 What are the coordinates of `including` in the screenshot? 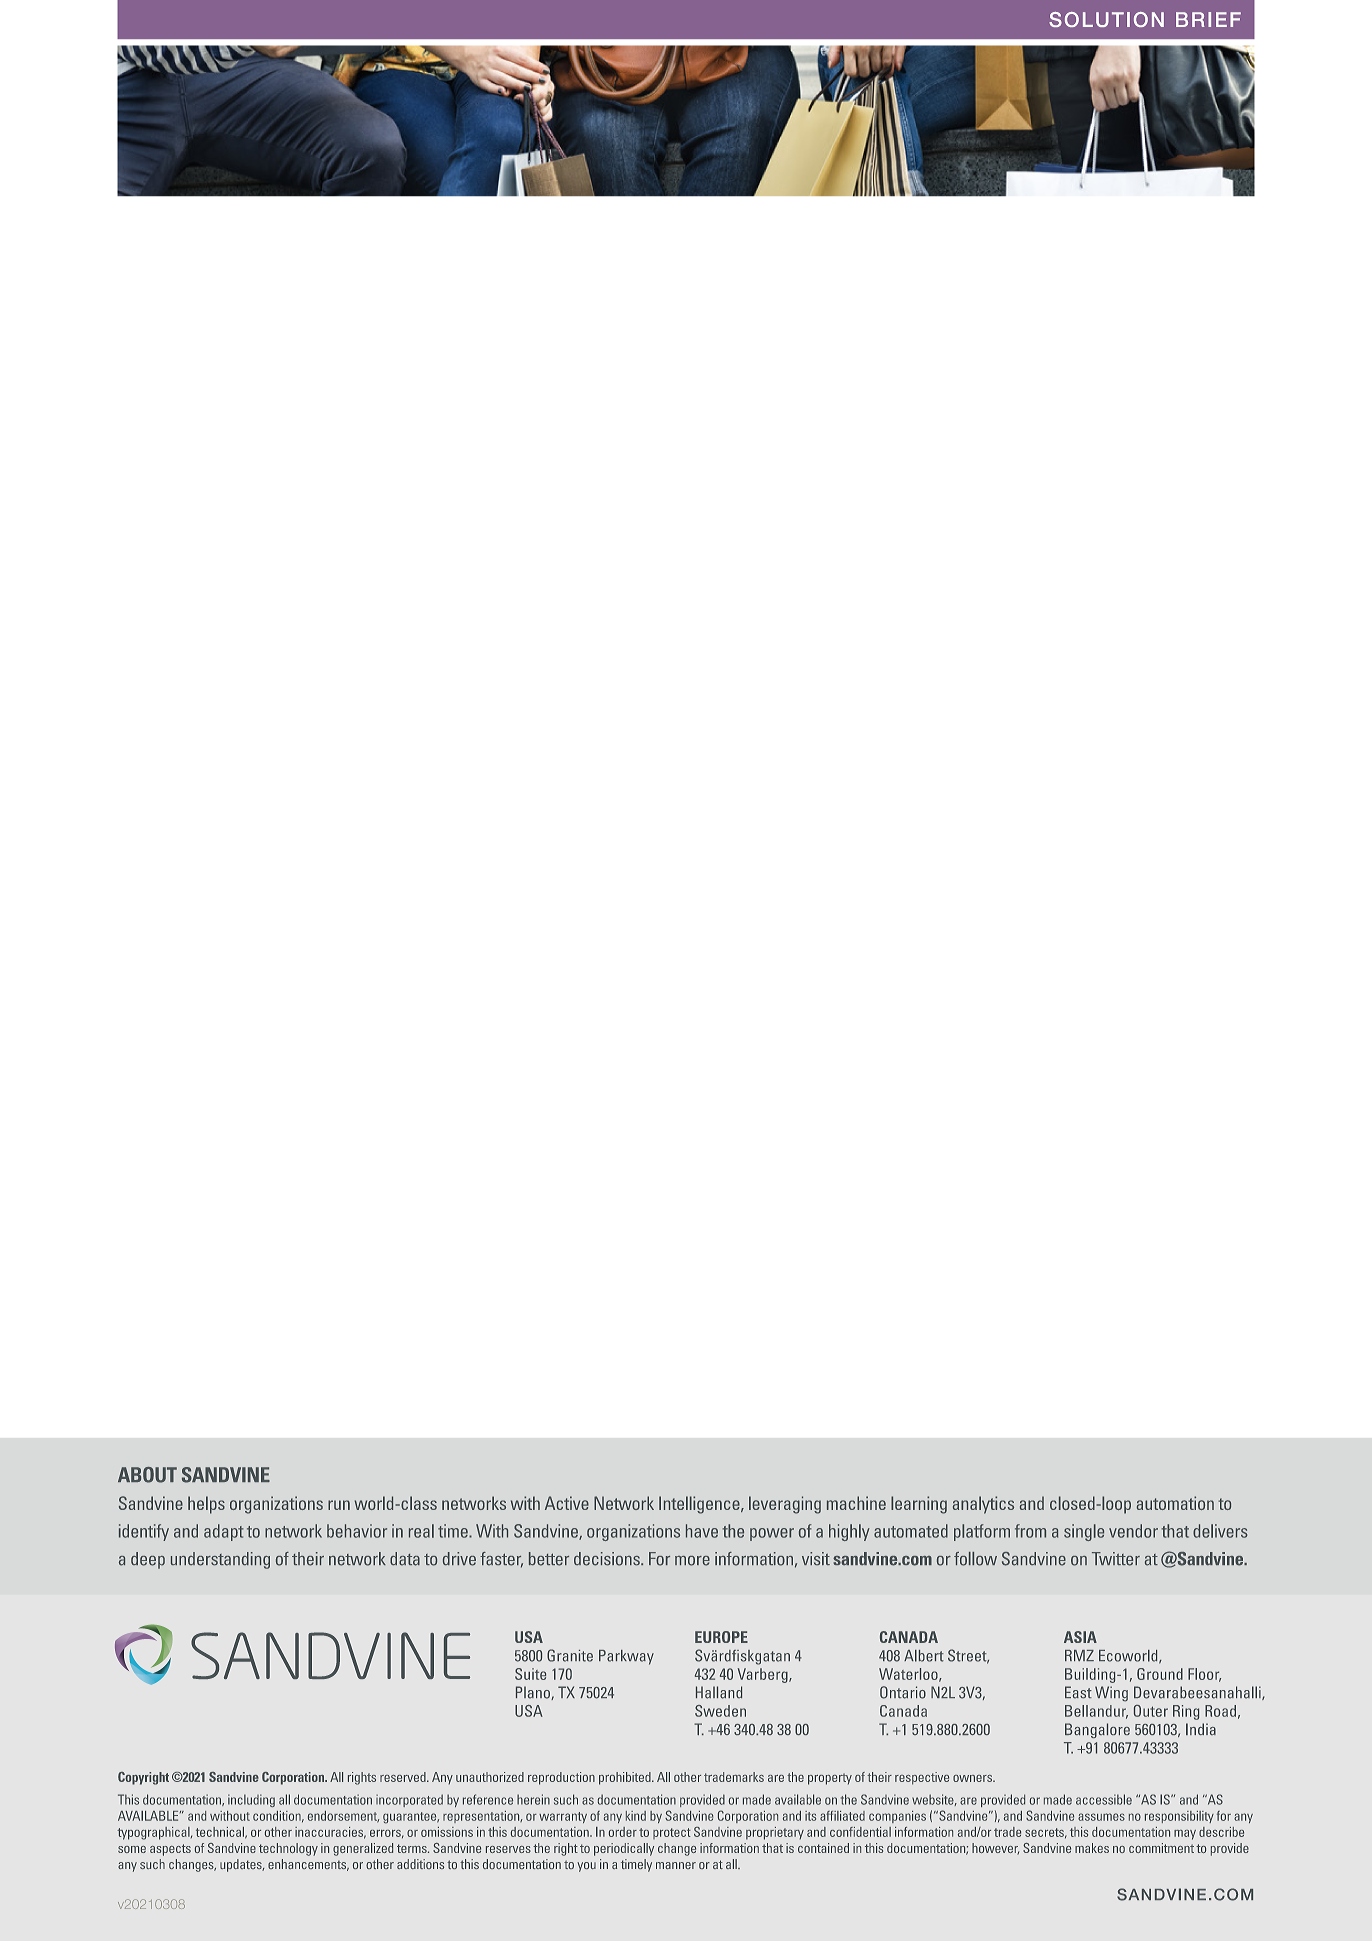 It's located at (251, 1800).
